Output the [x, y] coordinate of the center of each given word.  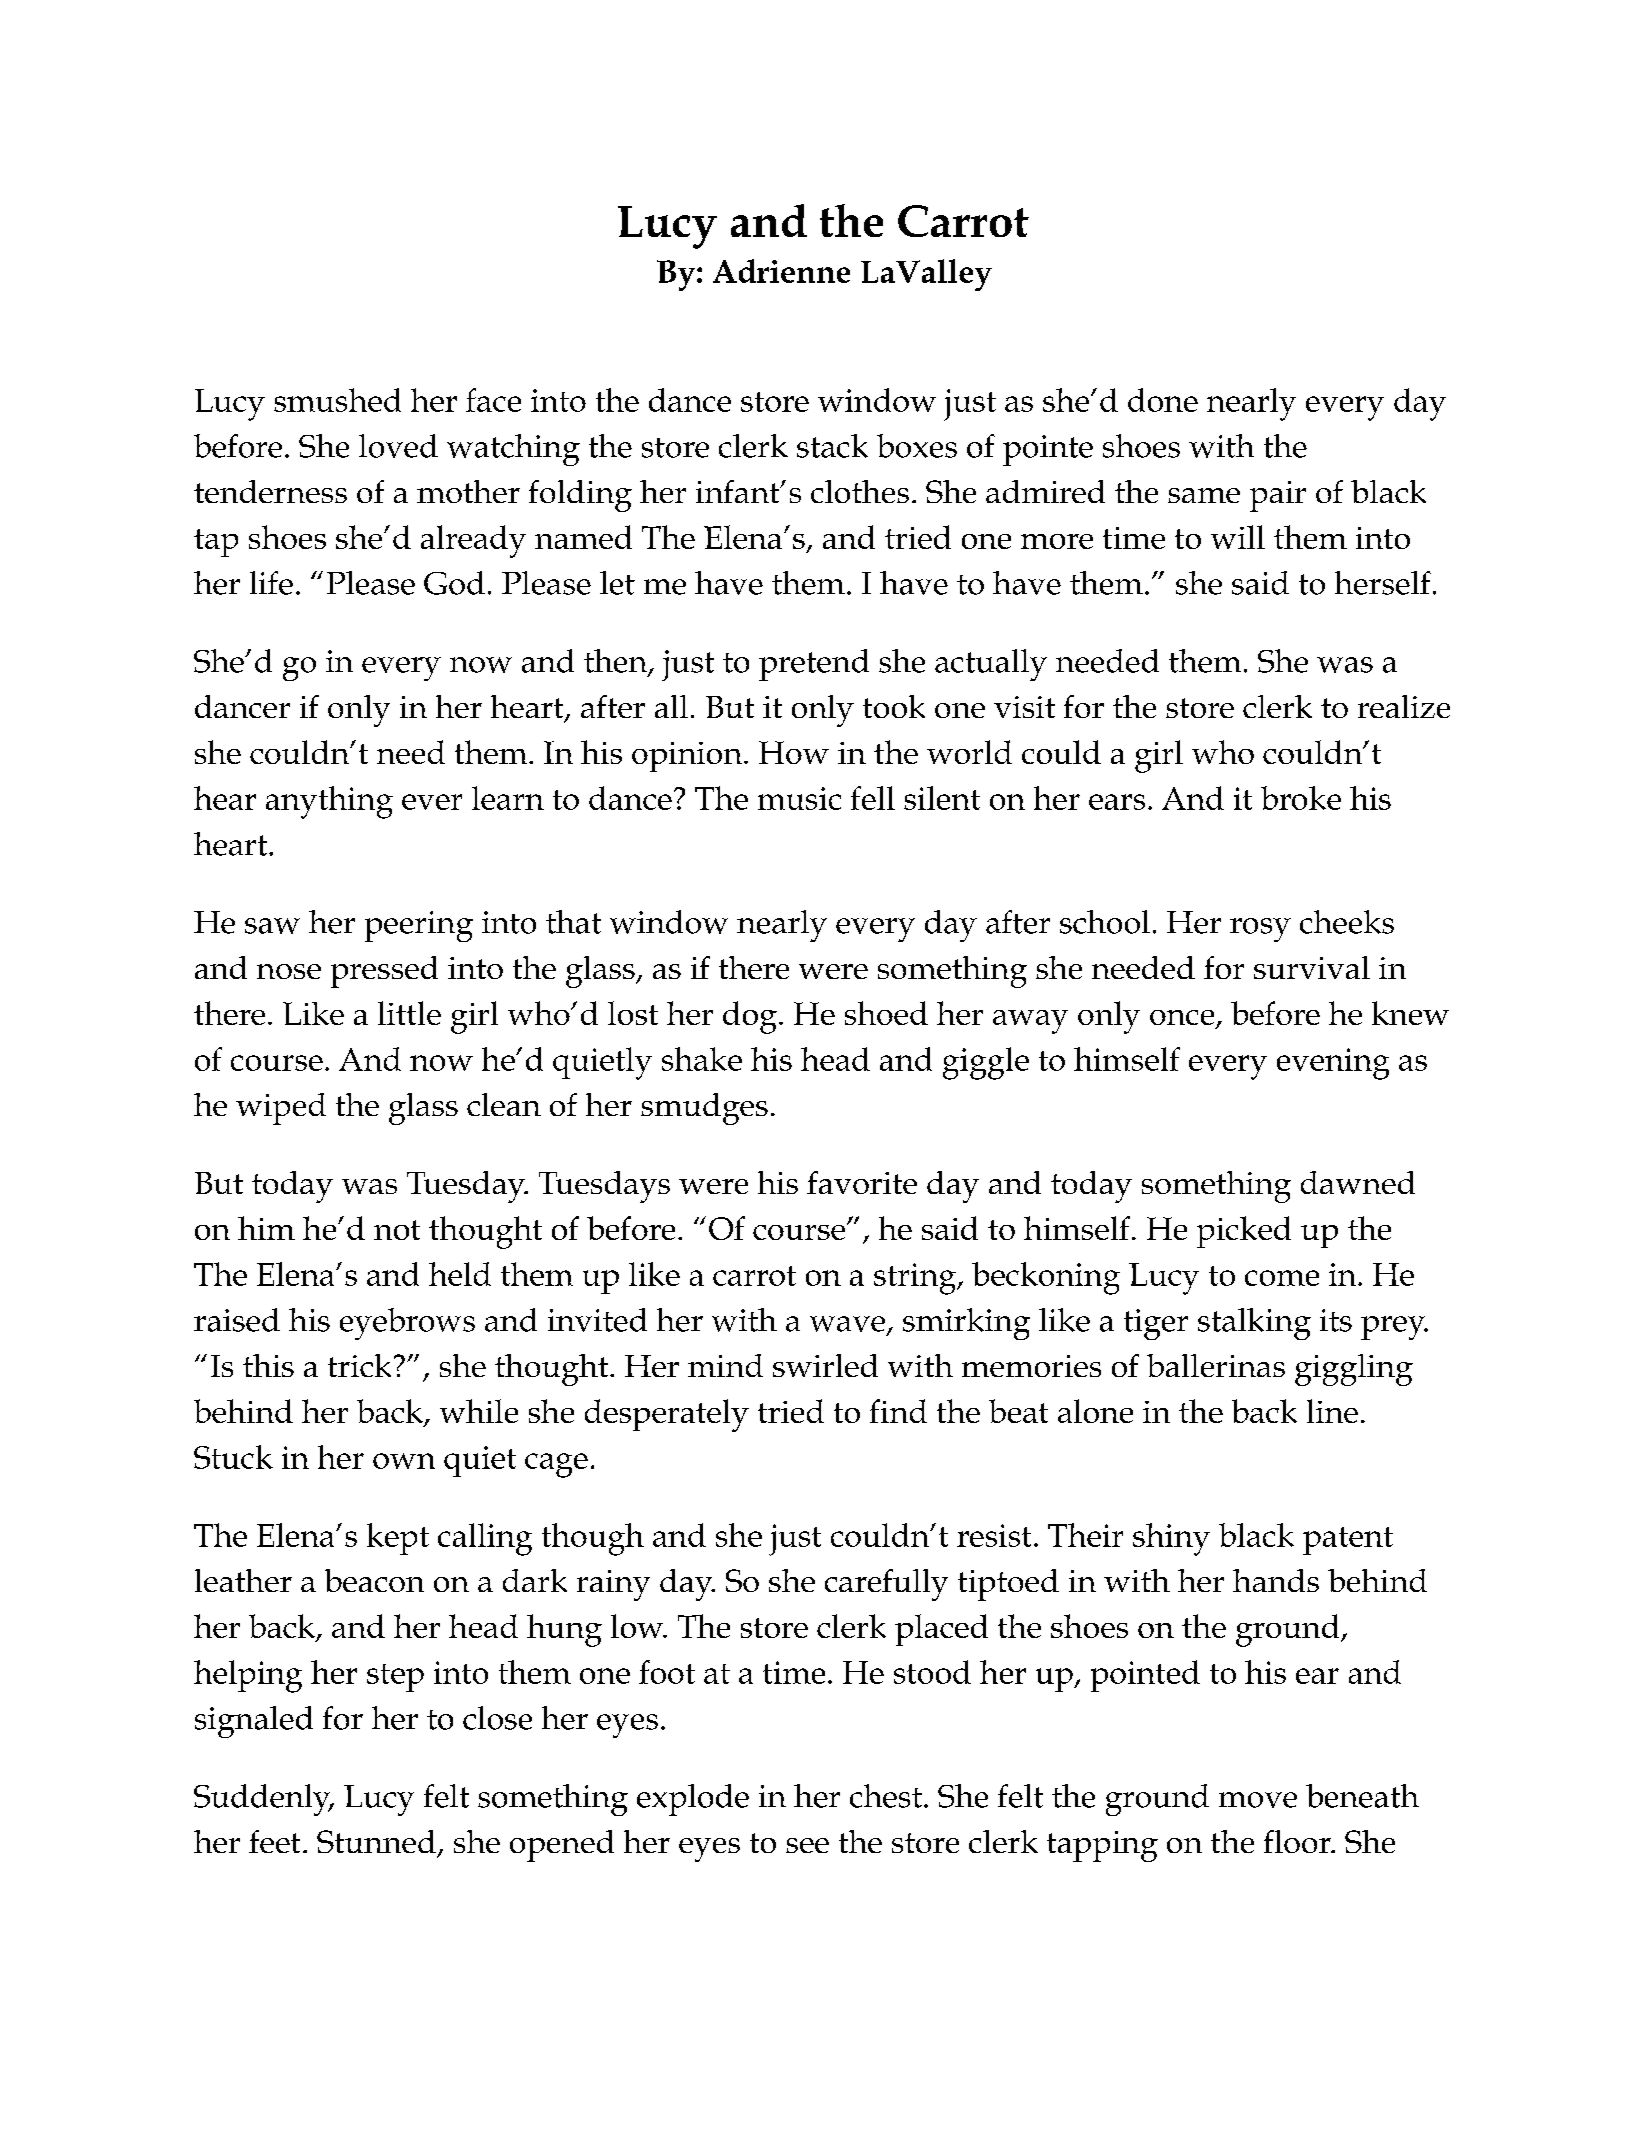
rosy [1260, 930]
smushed [337, 400]
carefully [886, 1585]
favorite [862, 1182]
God [454, 583]
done [1163, 400]
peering [419, 926]
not [397, 1230]
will [1238, 537]
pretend [814, 665]
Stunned [376, 1841]
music [799, 798]
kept [398, 1539]
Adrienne [781, 271]
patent [1348, 1541]
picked [1244, 1232]
